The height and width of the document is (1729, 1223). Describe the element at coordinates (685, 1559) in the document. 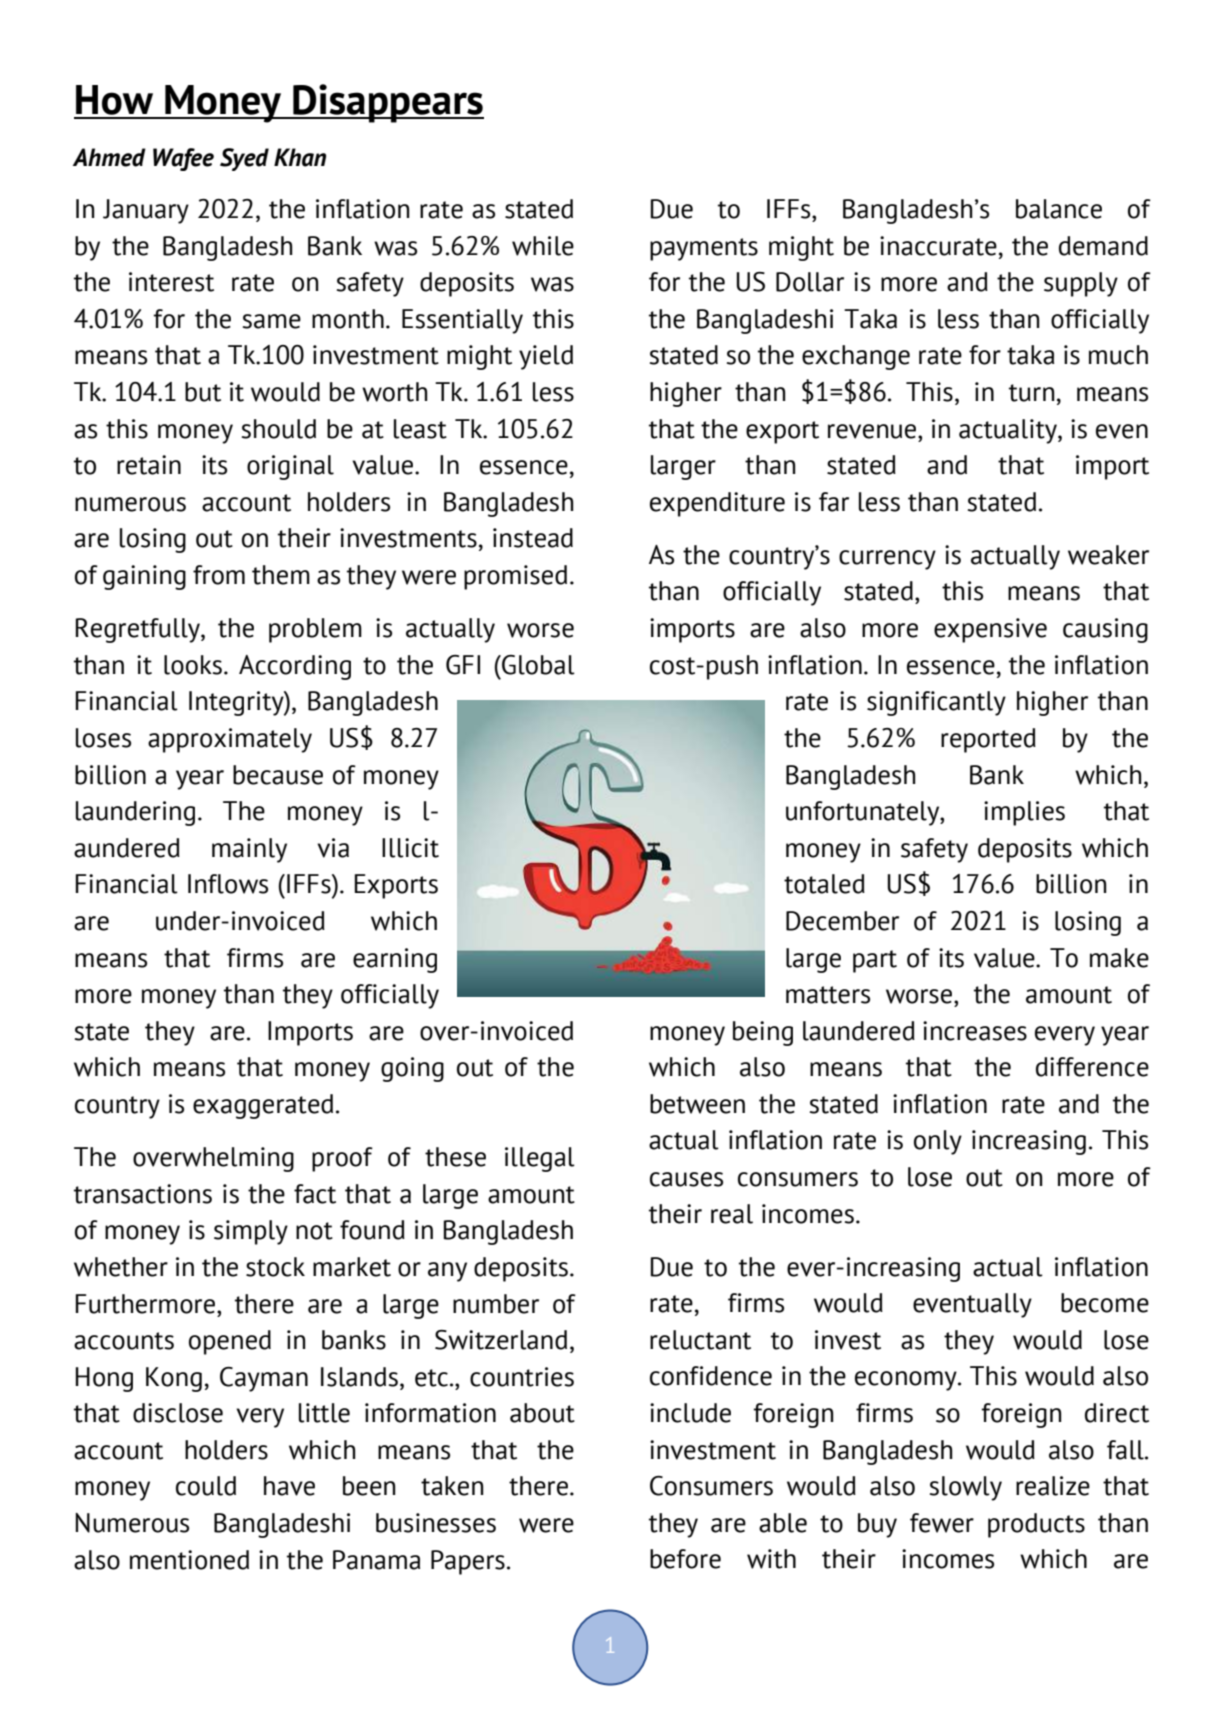

I see `before` at that location.
